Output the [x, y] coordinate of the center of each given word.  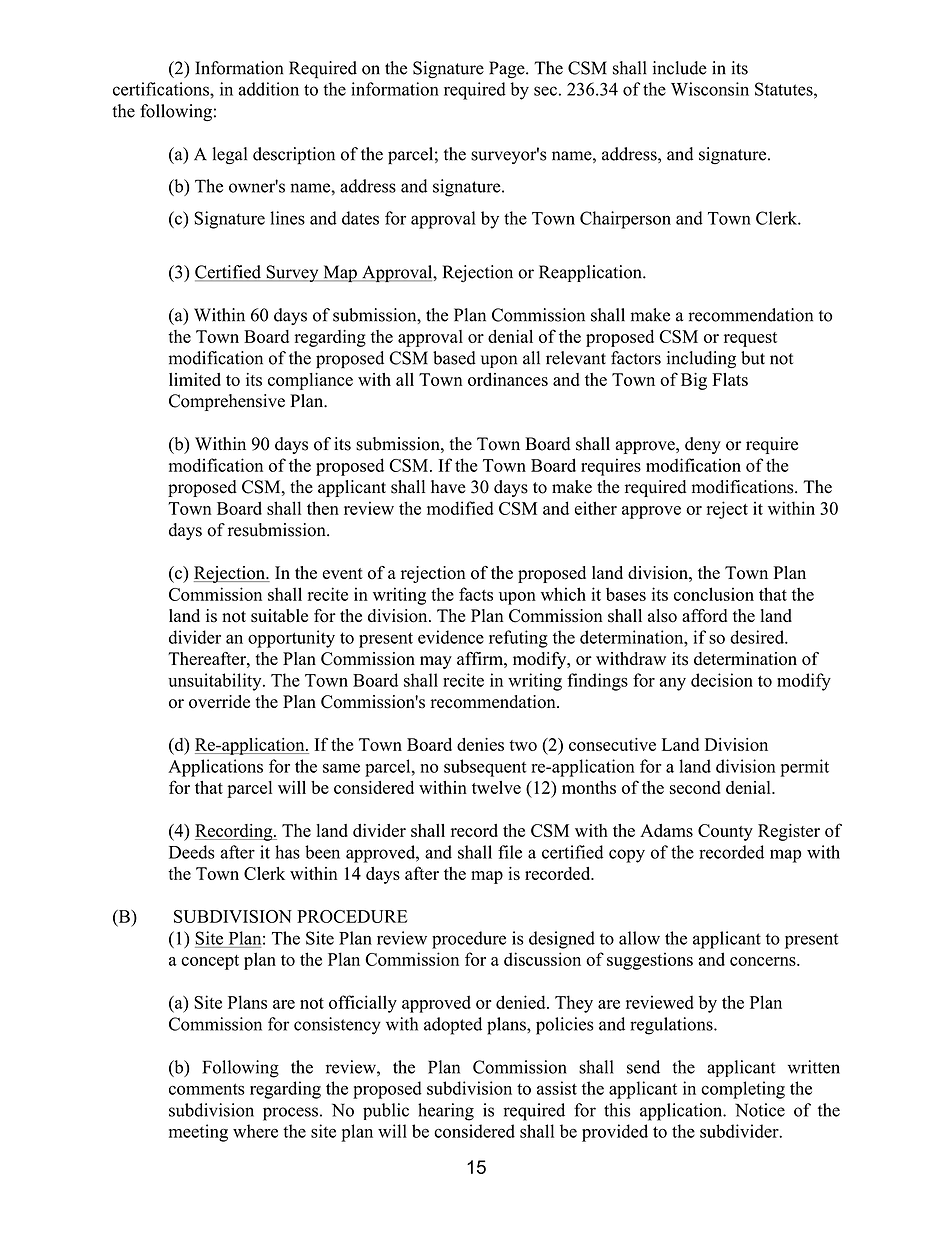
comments [207, 1089]
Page [508, 70]
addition [268, 89]
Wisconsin [710, 89]
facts [476, 594]
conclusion [714, 594]
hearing [446, 1112]
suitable [279, 616]
